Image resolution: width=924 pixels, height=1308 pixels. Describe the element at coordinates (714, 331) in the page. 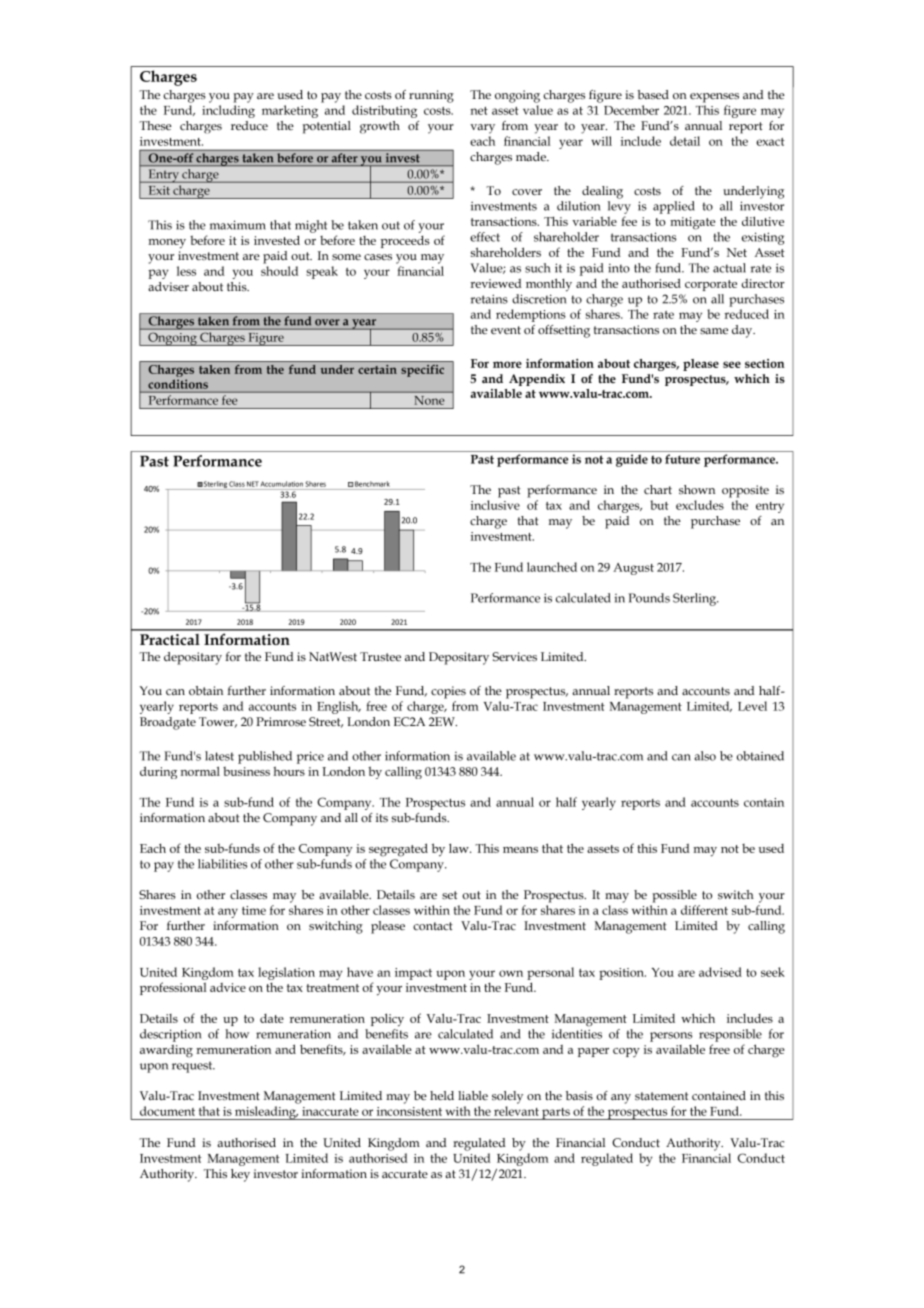

I see `same` at that location.
